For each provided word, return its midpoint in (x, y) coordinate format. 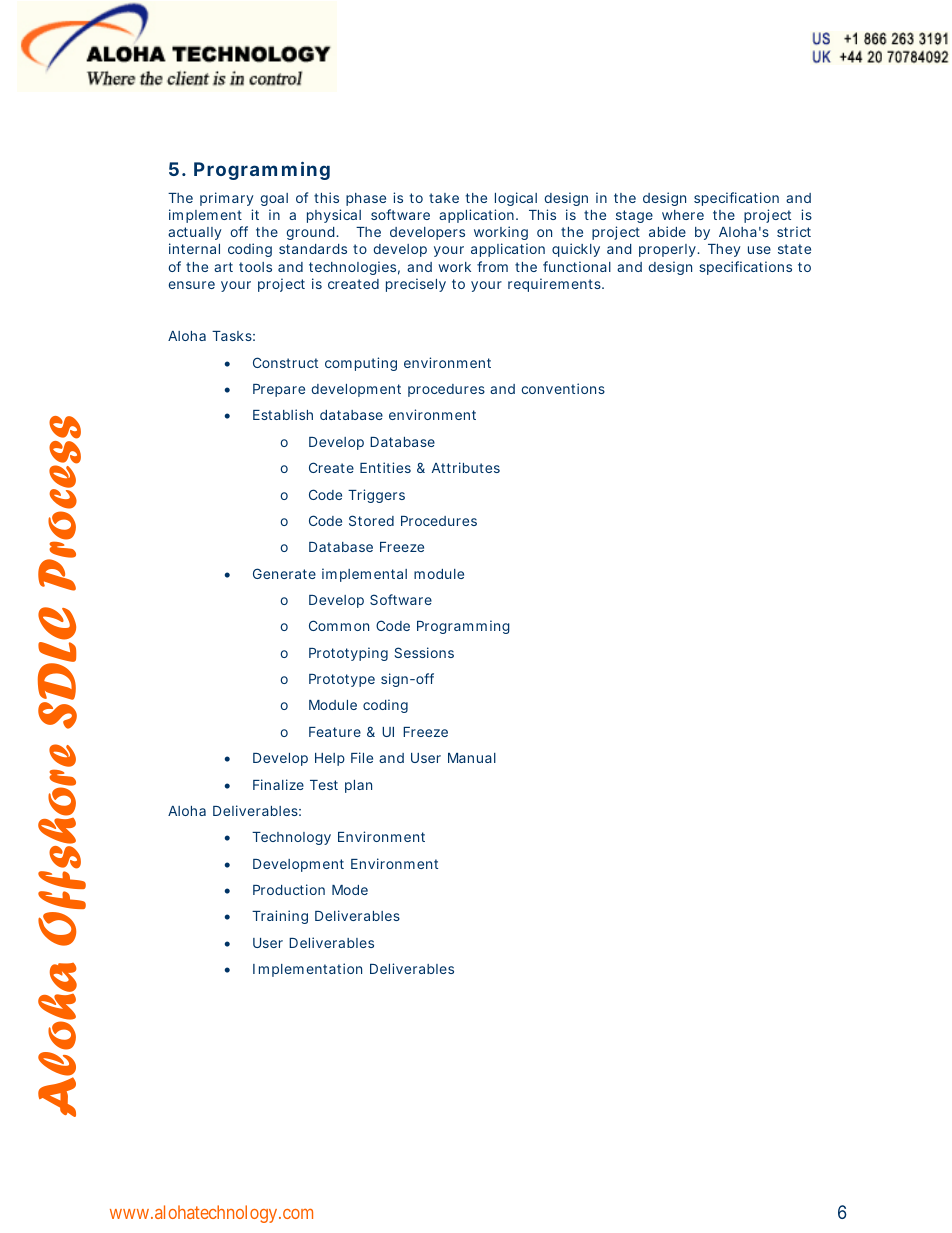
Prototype (342, 680)
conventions (563, 388)
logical (516, 201)
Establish (283, 414)
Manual (472, 758)
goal (274, 201)
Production (289, 889)
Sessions (424, 652)
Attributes (466, 467)
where (683, 215)
